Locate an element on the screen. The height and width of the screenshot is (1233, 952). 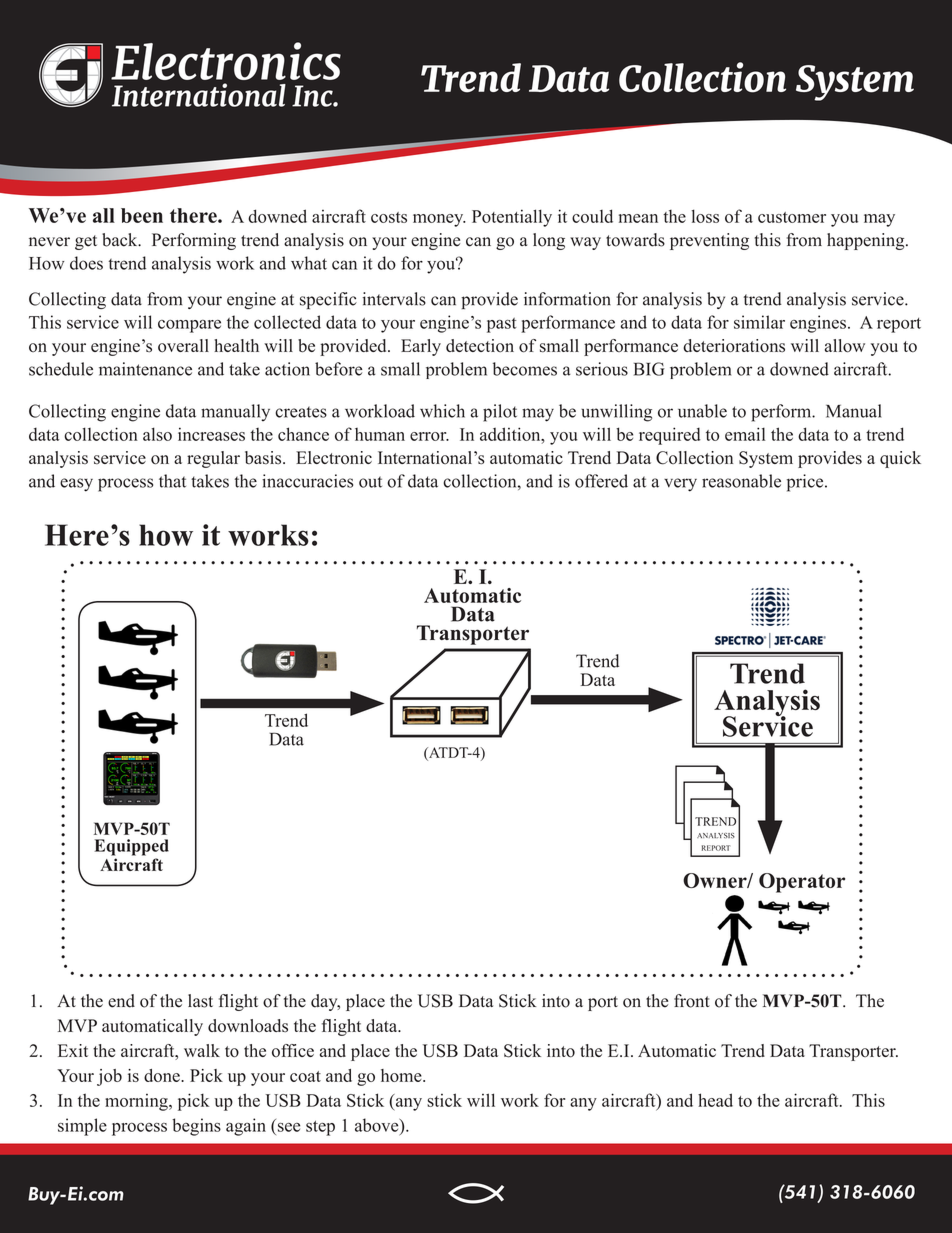
price is located at coordinates (806, 483).
